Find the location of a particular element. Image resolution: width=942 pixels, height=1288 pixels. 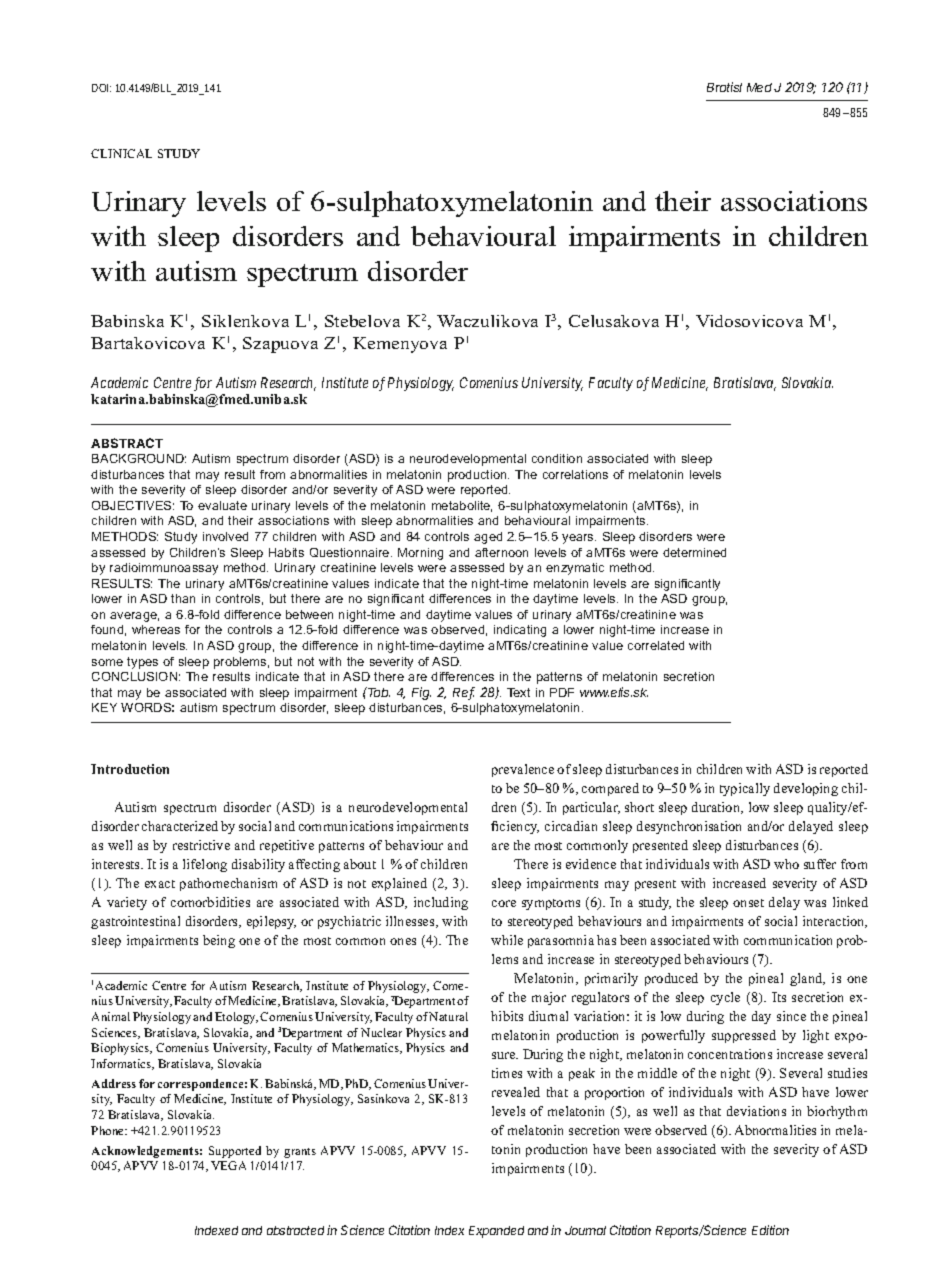

correlated is located at coordinates (656, 645).
